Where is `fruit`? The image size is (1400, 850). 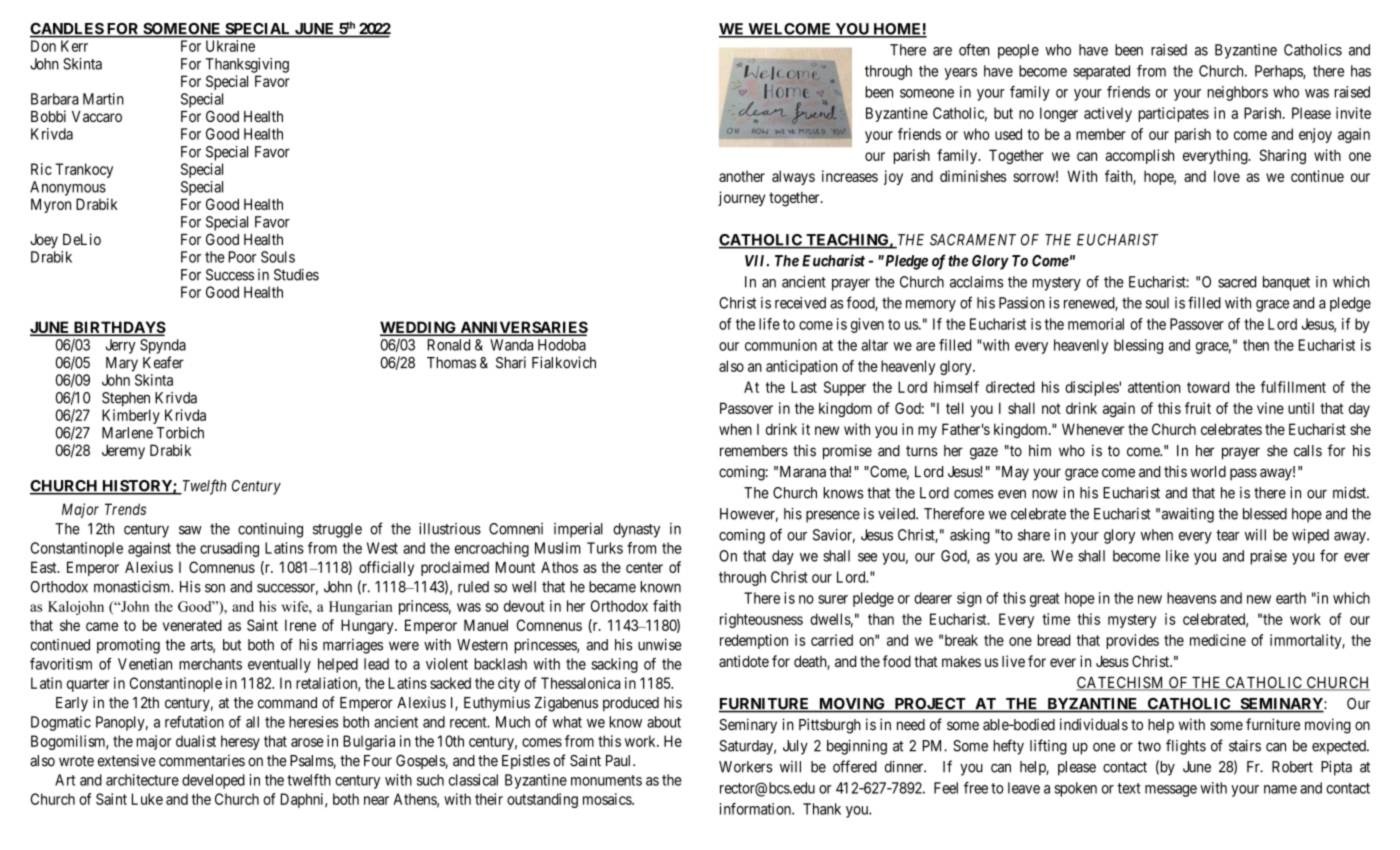 fruit is located at coordinates (1198, 408).
